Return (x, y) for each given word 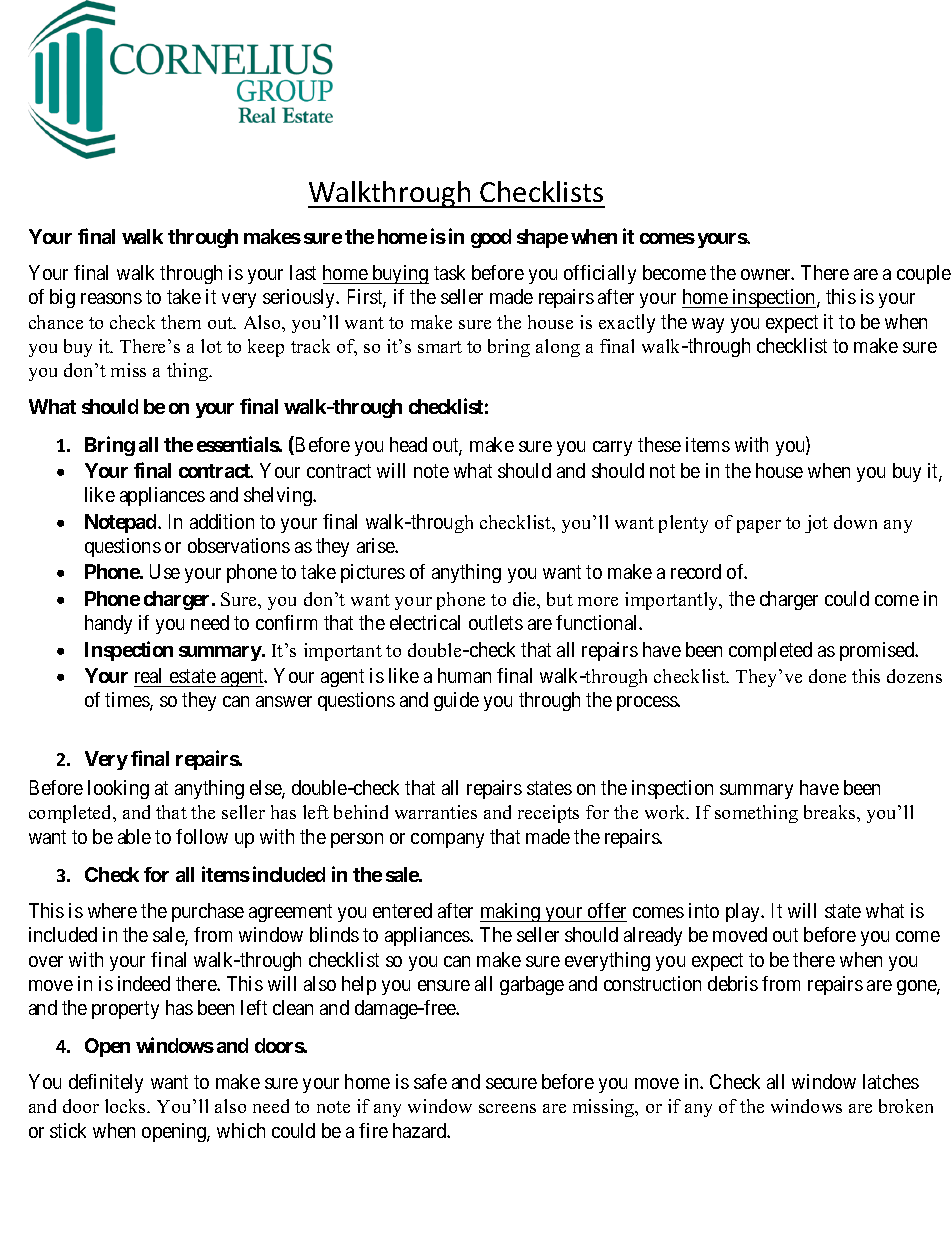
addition (222, 521)
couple (924, 274)
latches (891, 1081)
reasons (111, 298)
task (449, 272)
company (447, 840)
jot (816, 524)
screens (507, 1108)
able (134, 836)
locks (126, 1106)
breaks (831, 812)
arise (376, 545)
